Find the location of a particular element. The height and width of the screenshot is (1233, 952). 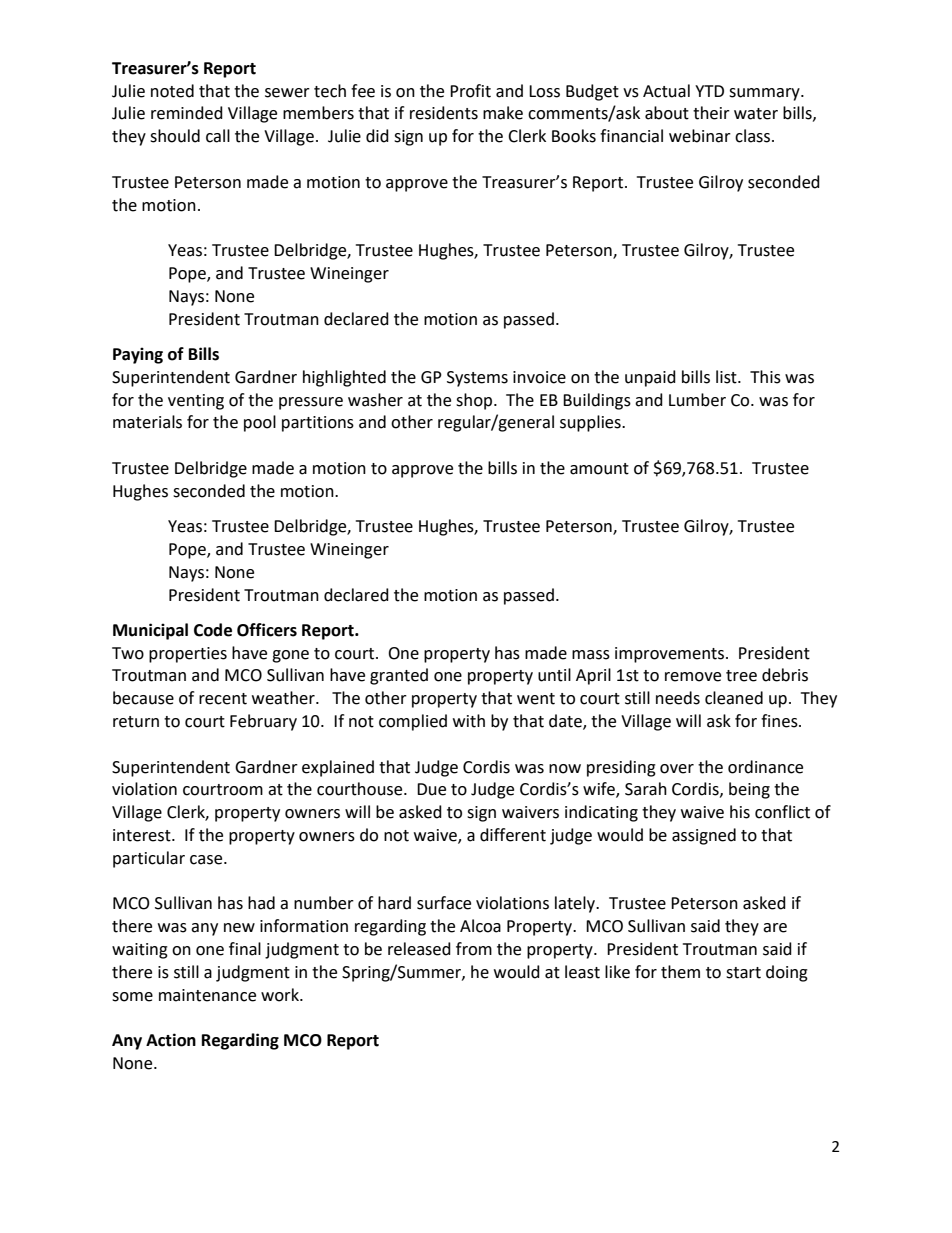

Due is located at coordinates (431, 789).
